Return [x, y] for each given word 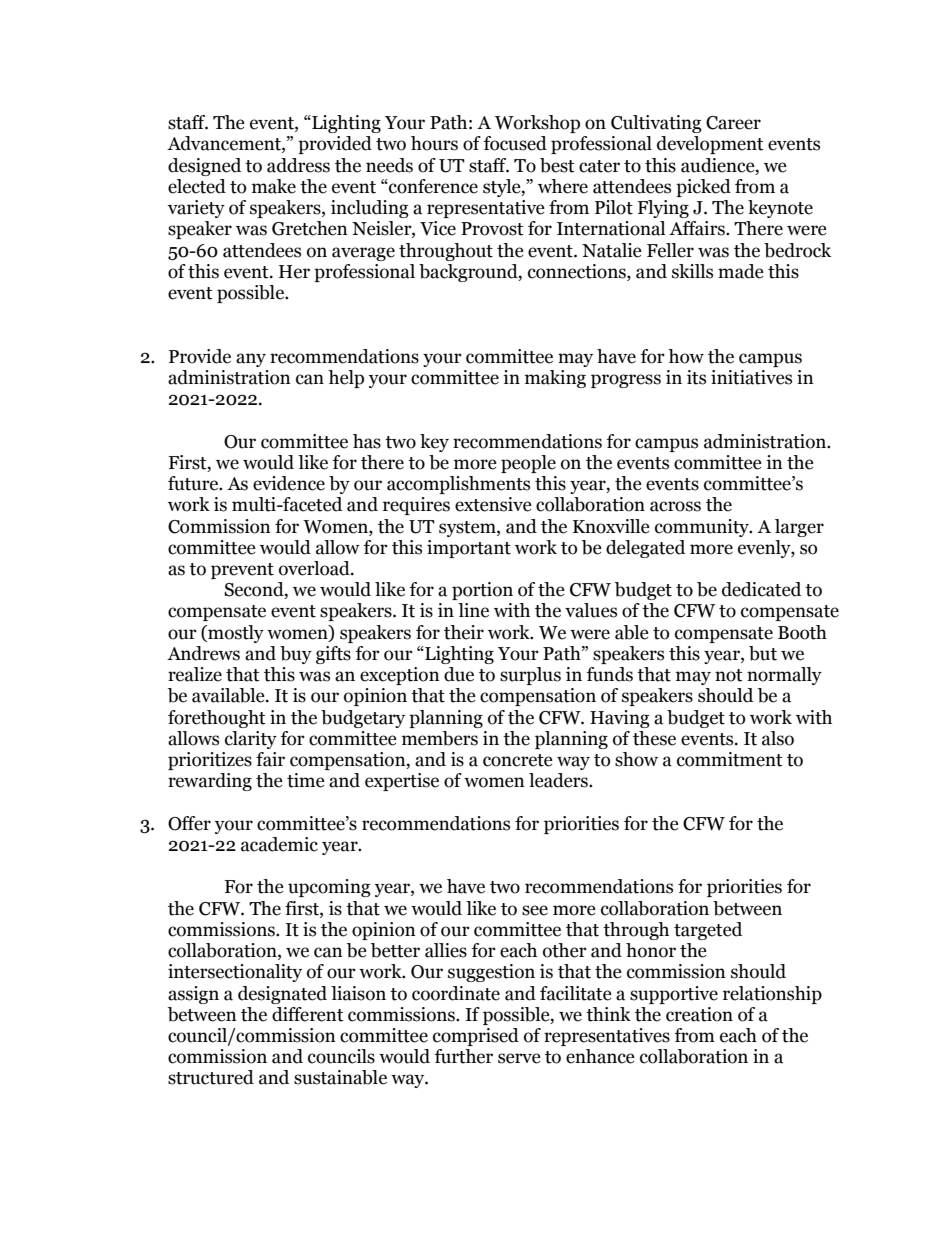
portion [482, 591]
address [298, 165]
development [710, 145]
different [308, 1014]
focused [515, 143]
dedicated [761, 589]
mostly [235, 634]
